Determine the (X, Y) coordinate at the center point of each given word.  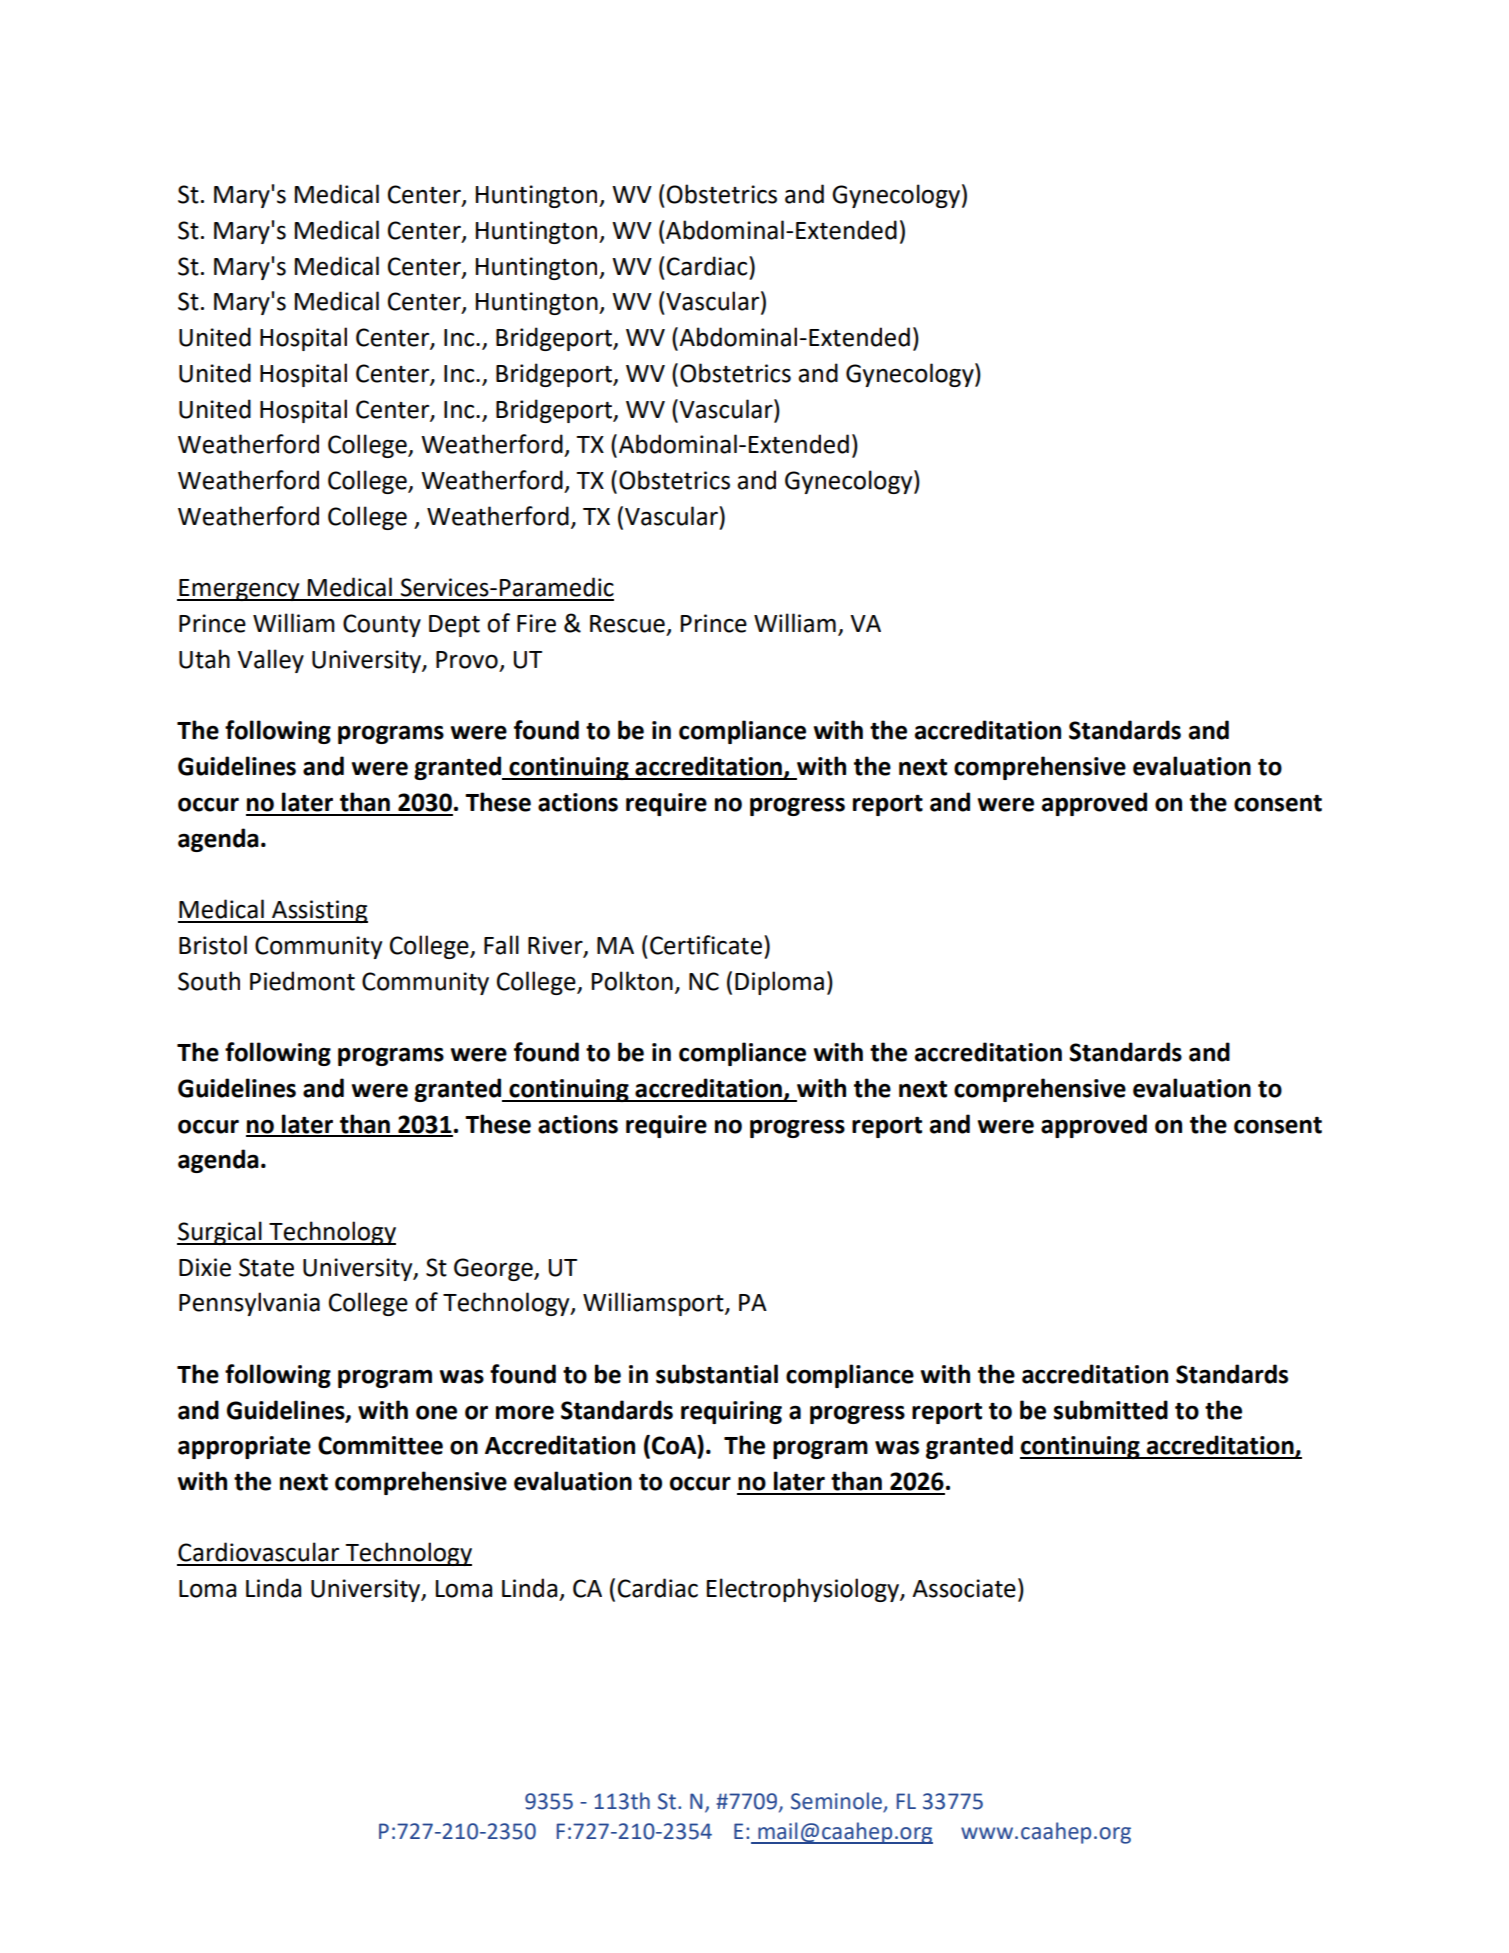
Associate (964, 1588)
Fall (501, 945)
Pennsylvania (249, 1304)
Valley (270, 661)
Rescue (627, 624)
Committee (380, 1445)
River (556, 946)
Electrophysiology (804, 1590)
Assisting (319, 911)
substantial (717, 1374)
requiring (731, 1412)
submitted (1111, 1410)
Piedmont (302, 981)
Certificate (706, 945)
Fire (536, 623)
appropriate (244, 1447)
